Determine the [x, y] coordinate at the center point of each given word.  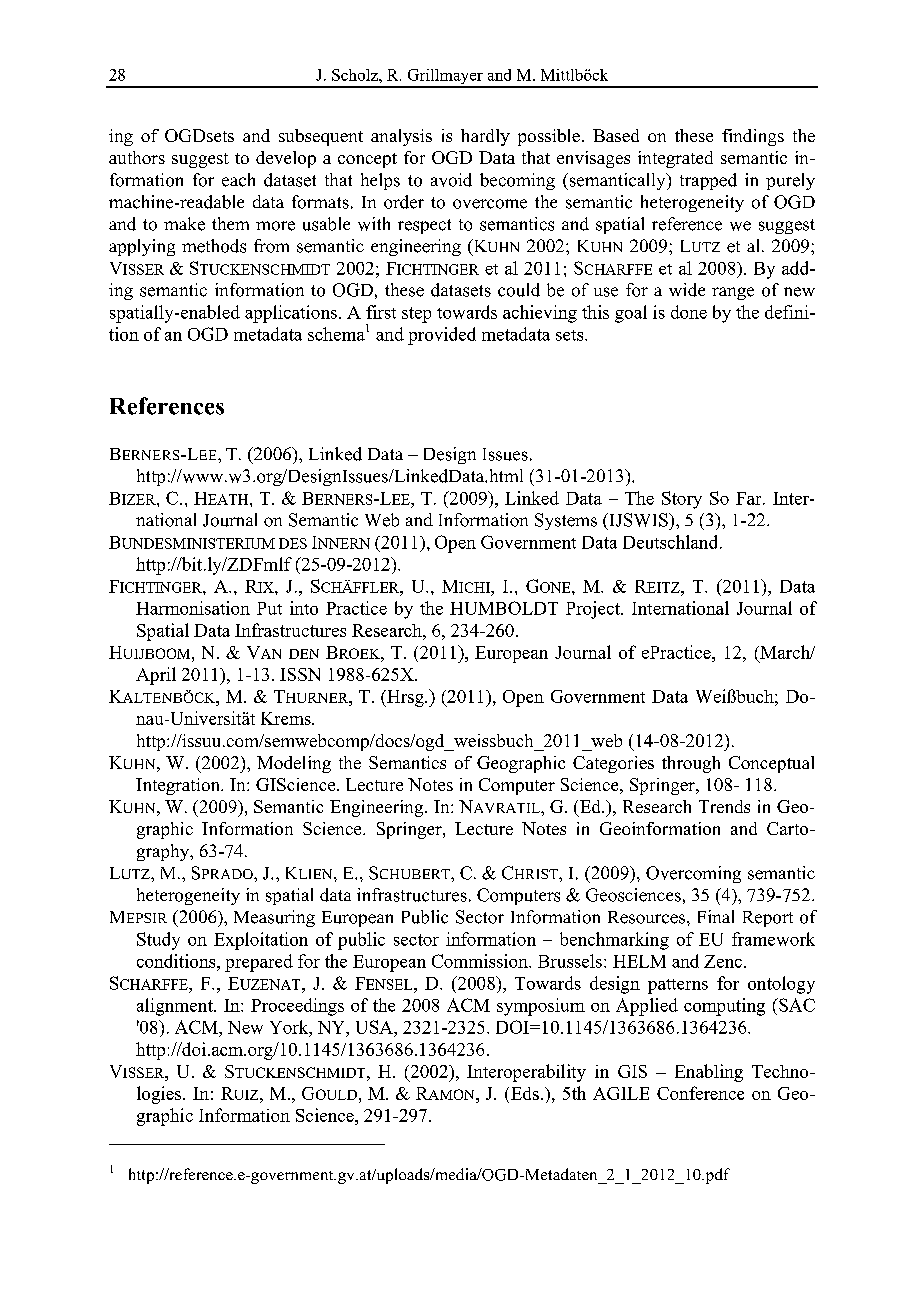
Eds [525, 1093]
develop [286, 159]
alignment [176, 1007]
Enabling [709, 1073]
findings [753, 137]
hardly [485, 137]
